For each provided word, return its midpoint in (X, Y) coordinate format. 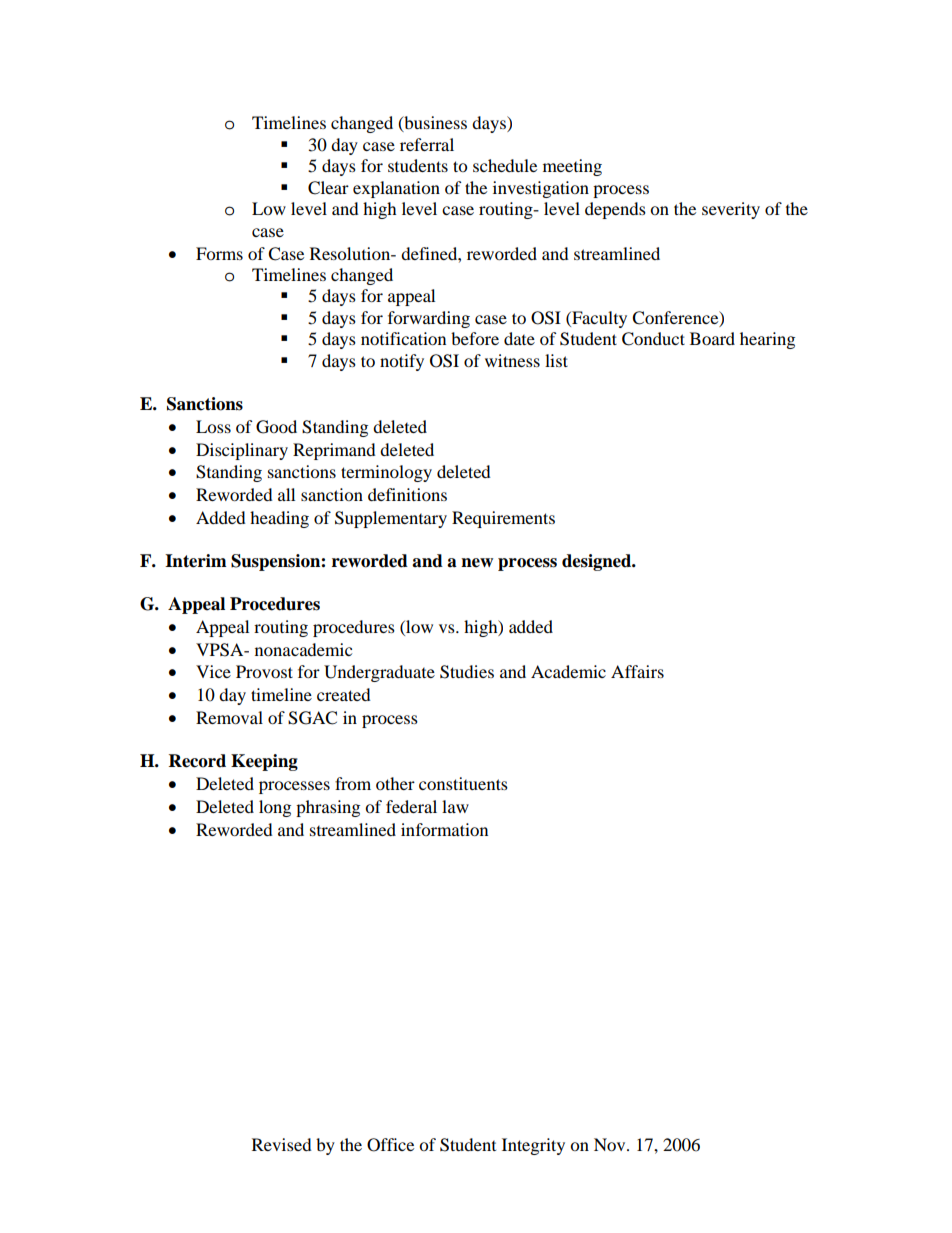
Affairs (637, 671)
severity (731, 210)
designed (598, 562)
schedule (505, 165)
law (455, 806)
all (286, 494)
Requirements (503, 519)
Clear (328, 188)
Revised (282, 1144)
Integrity (533, 1146)
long (275, 808)
